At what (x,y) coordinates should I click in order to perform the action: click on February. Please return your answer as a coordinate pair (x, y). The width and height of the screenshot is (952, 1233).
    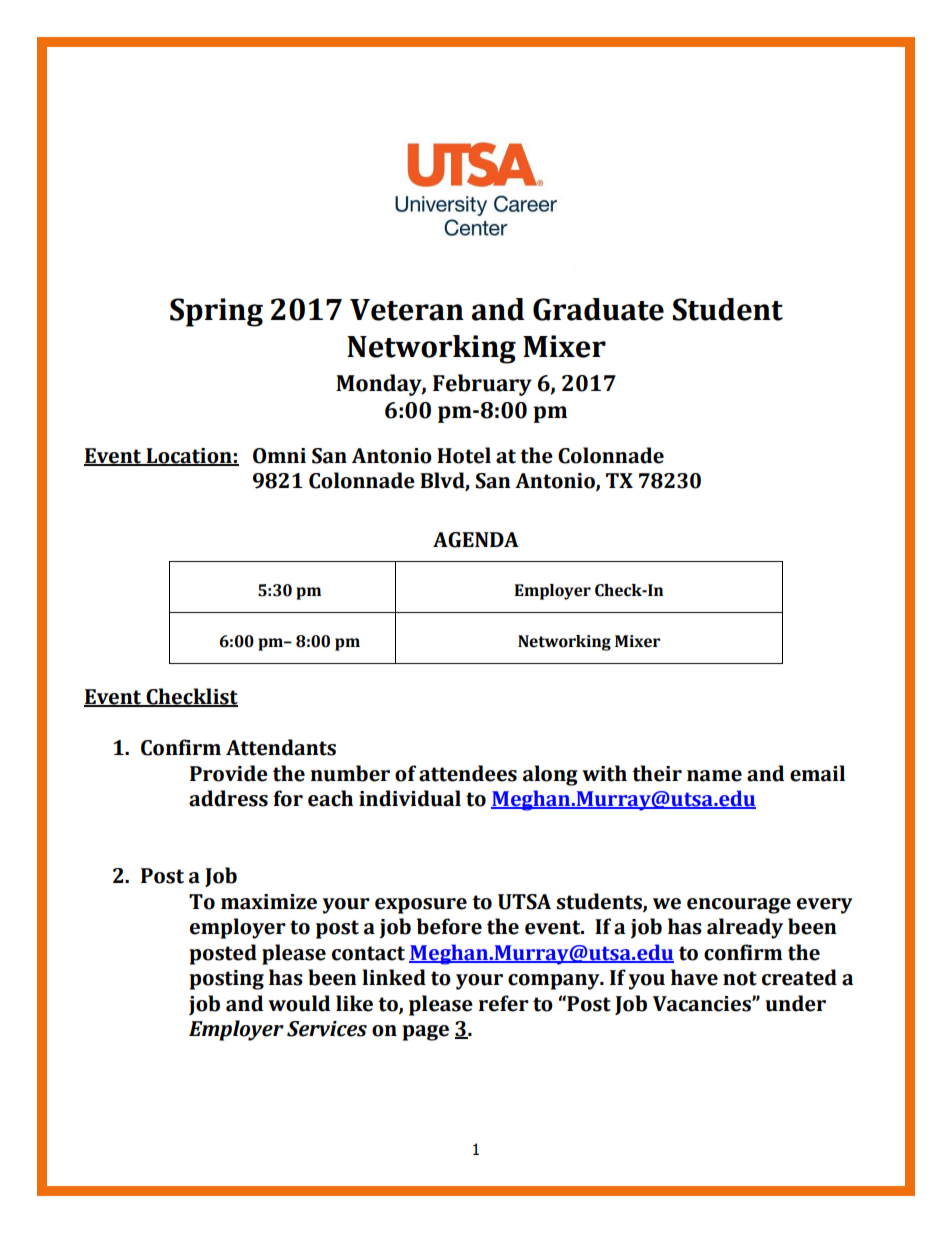
    Looking at the image, I should click on (482, 385).
